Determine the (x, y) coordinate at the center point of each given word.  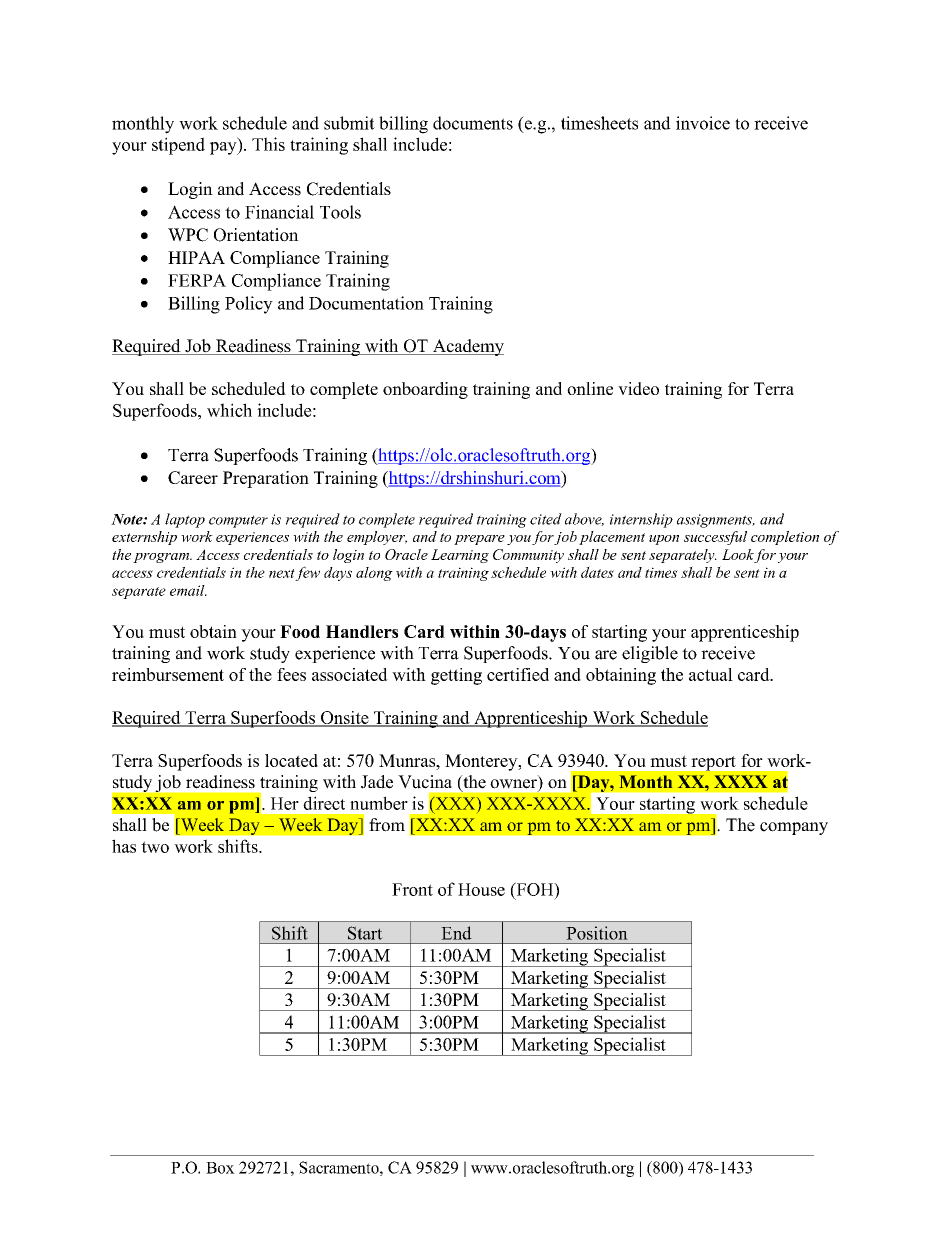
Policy (249, 305)
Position (597, 933)
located (291, 760)
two (155, 847)
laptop (185, 520)
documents (473, 123)
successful (715, 538)
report (714, 763)
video (638, 388)
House (481, 889)
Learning (460, 556)
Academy (467, 347)
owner (514, 785)
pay (224, 148)
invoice (703, 123)
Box (220, 1168)
